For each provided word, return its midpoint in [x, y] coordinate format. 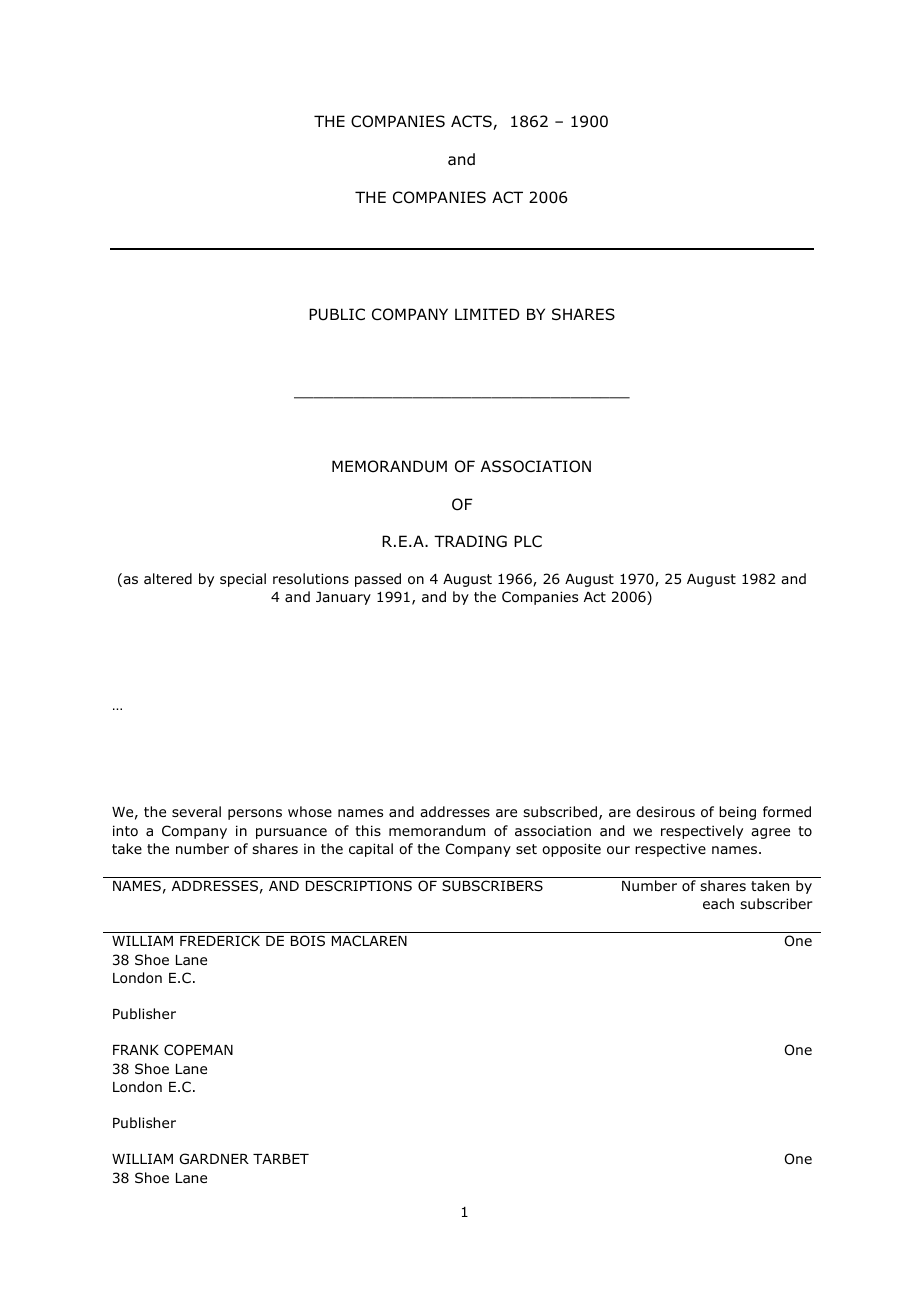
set [526, 849]
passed [378, 580]
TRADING [470, 541]
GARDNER [214, 1158]
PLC [528, 541]
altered [168, 578]
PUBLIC [337, 314]
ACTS [472, 122]
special [243, 580]
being [737, 813]
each [718, 903]
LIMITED [487, 314]
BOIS [308, 941]
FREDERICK [220, 940]
